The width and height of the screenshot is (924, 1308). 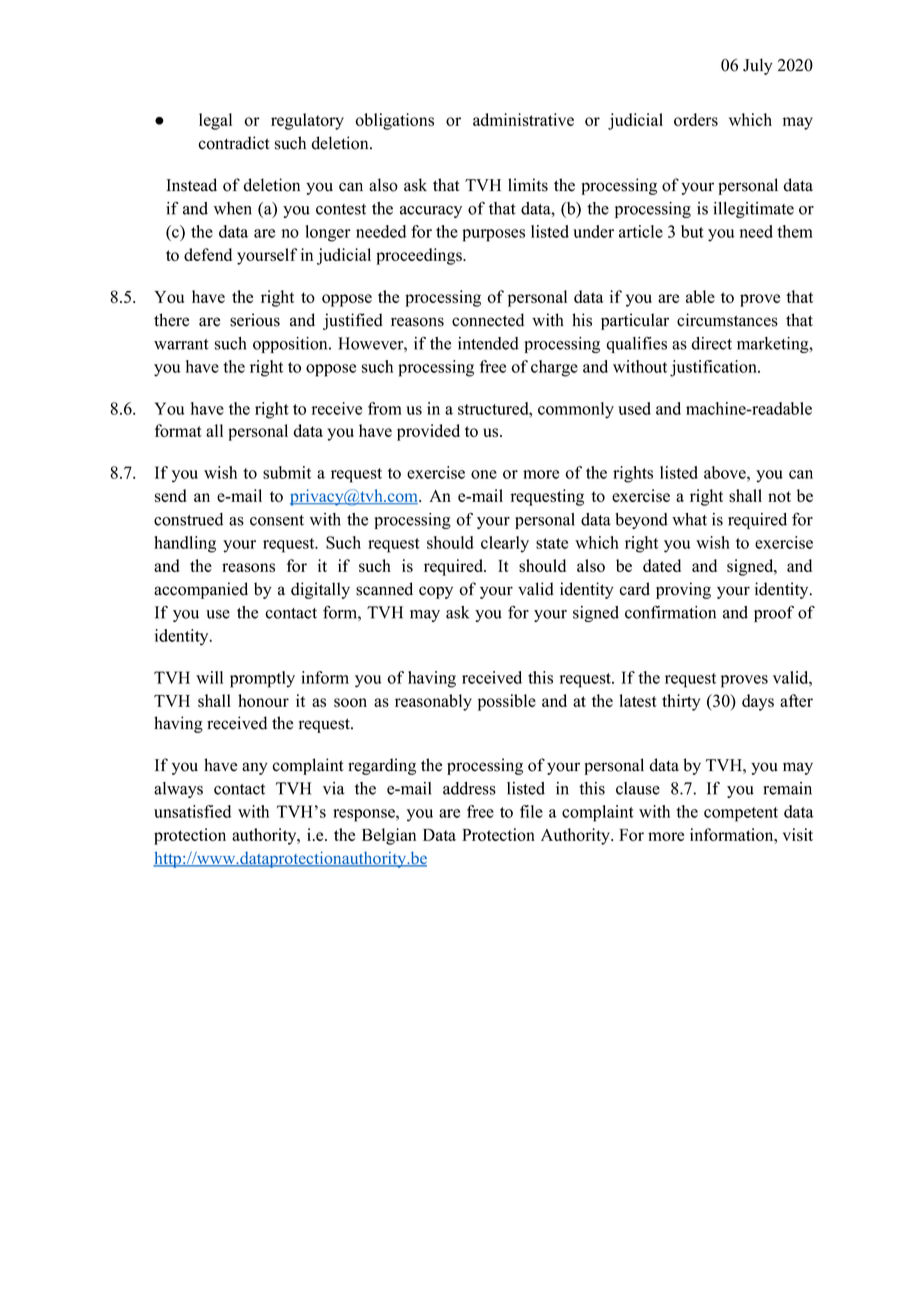 What do you see at coordinates (215, 121) in the screenshot?
I see `legal` at bounding box center [215, 121].
